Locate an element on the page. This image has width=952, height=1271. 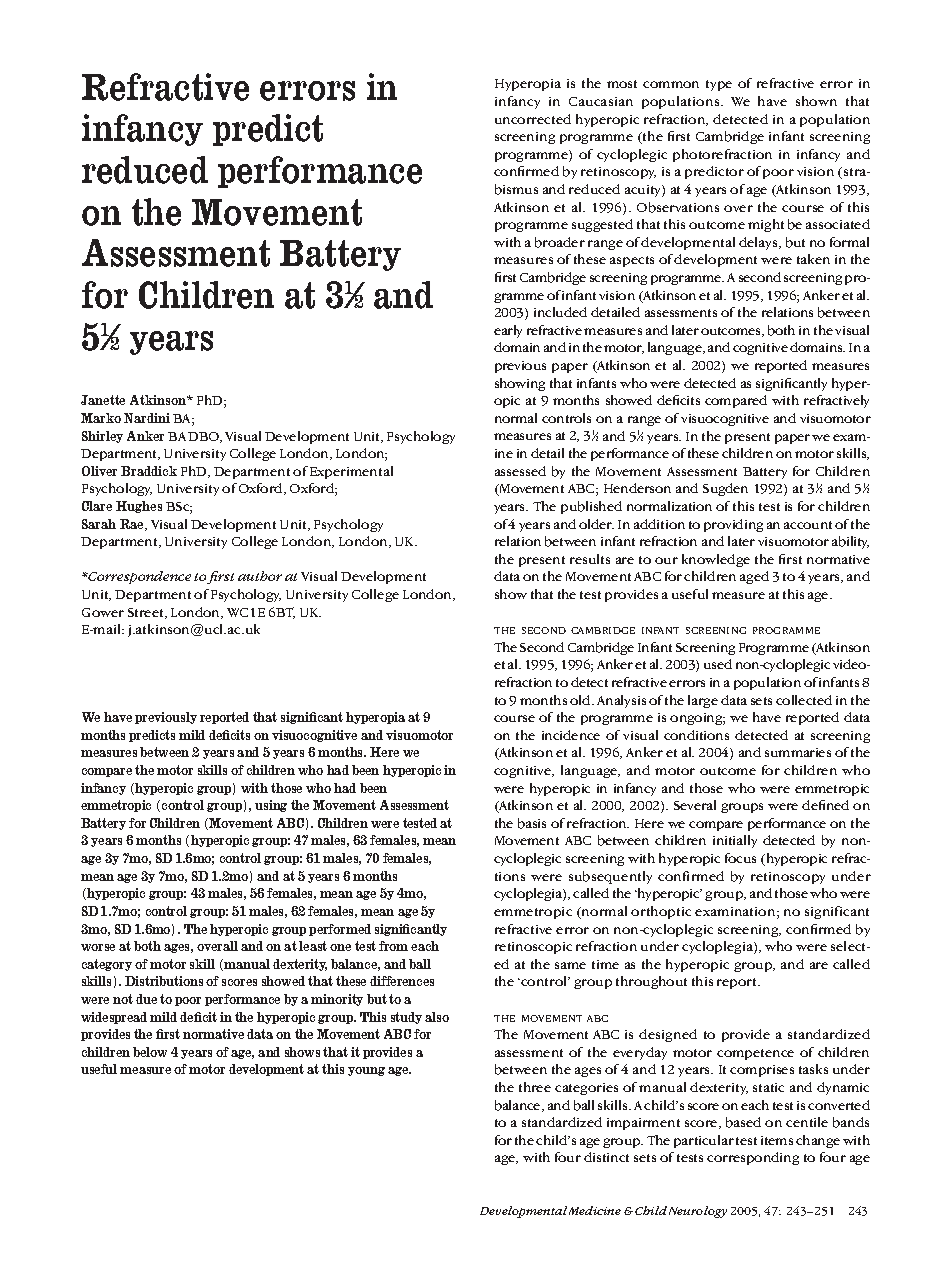
uncorrected is located at coordinates (533, 119).
